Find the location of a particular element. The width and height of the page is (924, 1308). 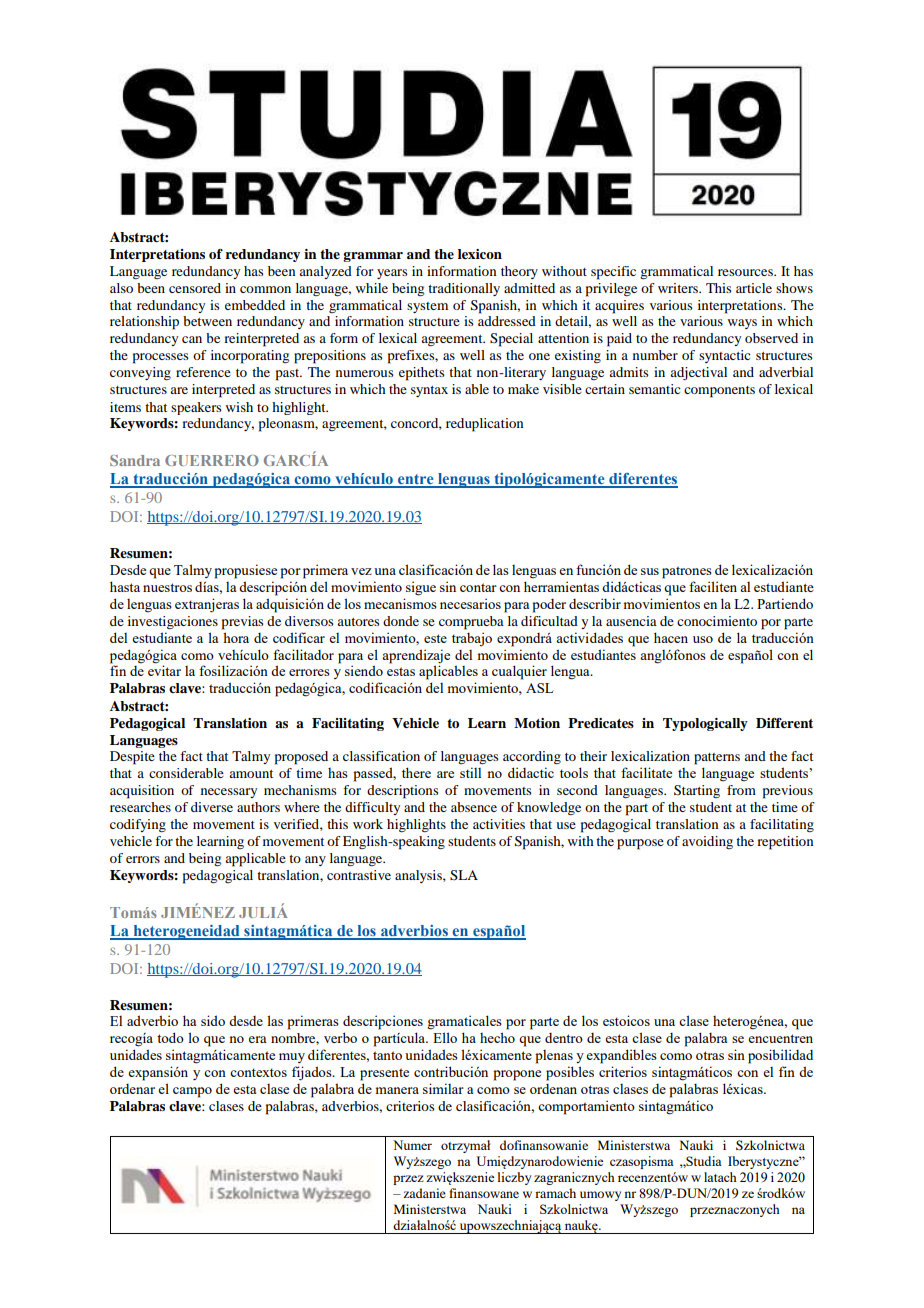

este is located at coordinates (435, 638).
